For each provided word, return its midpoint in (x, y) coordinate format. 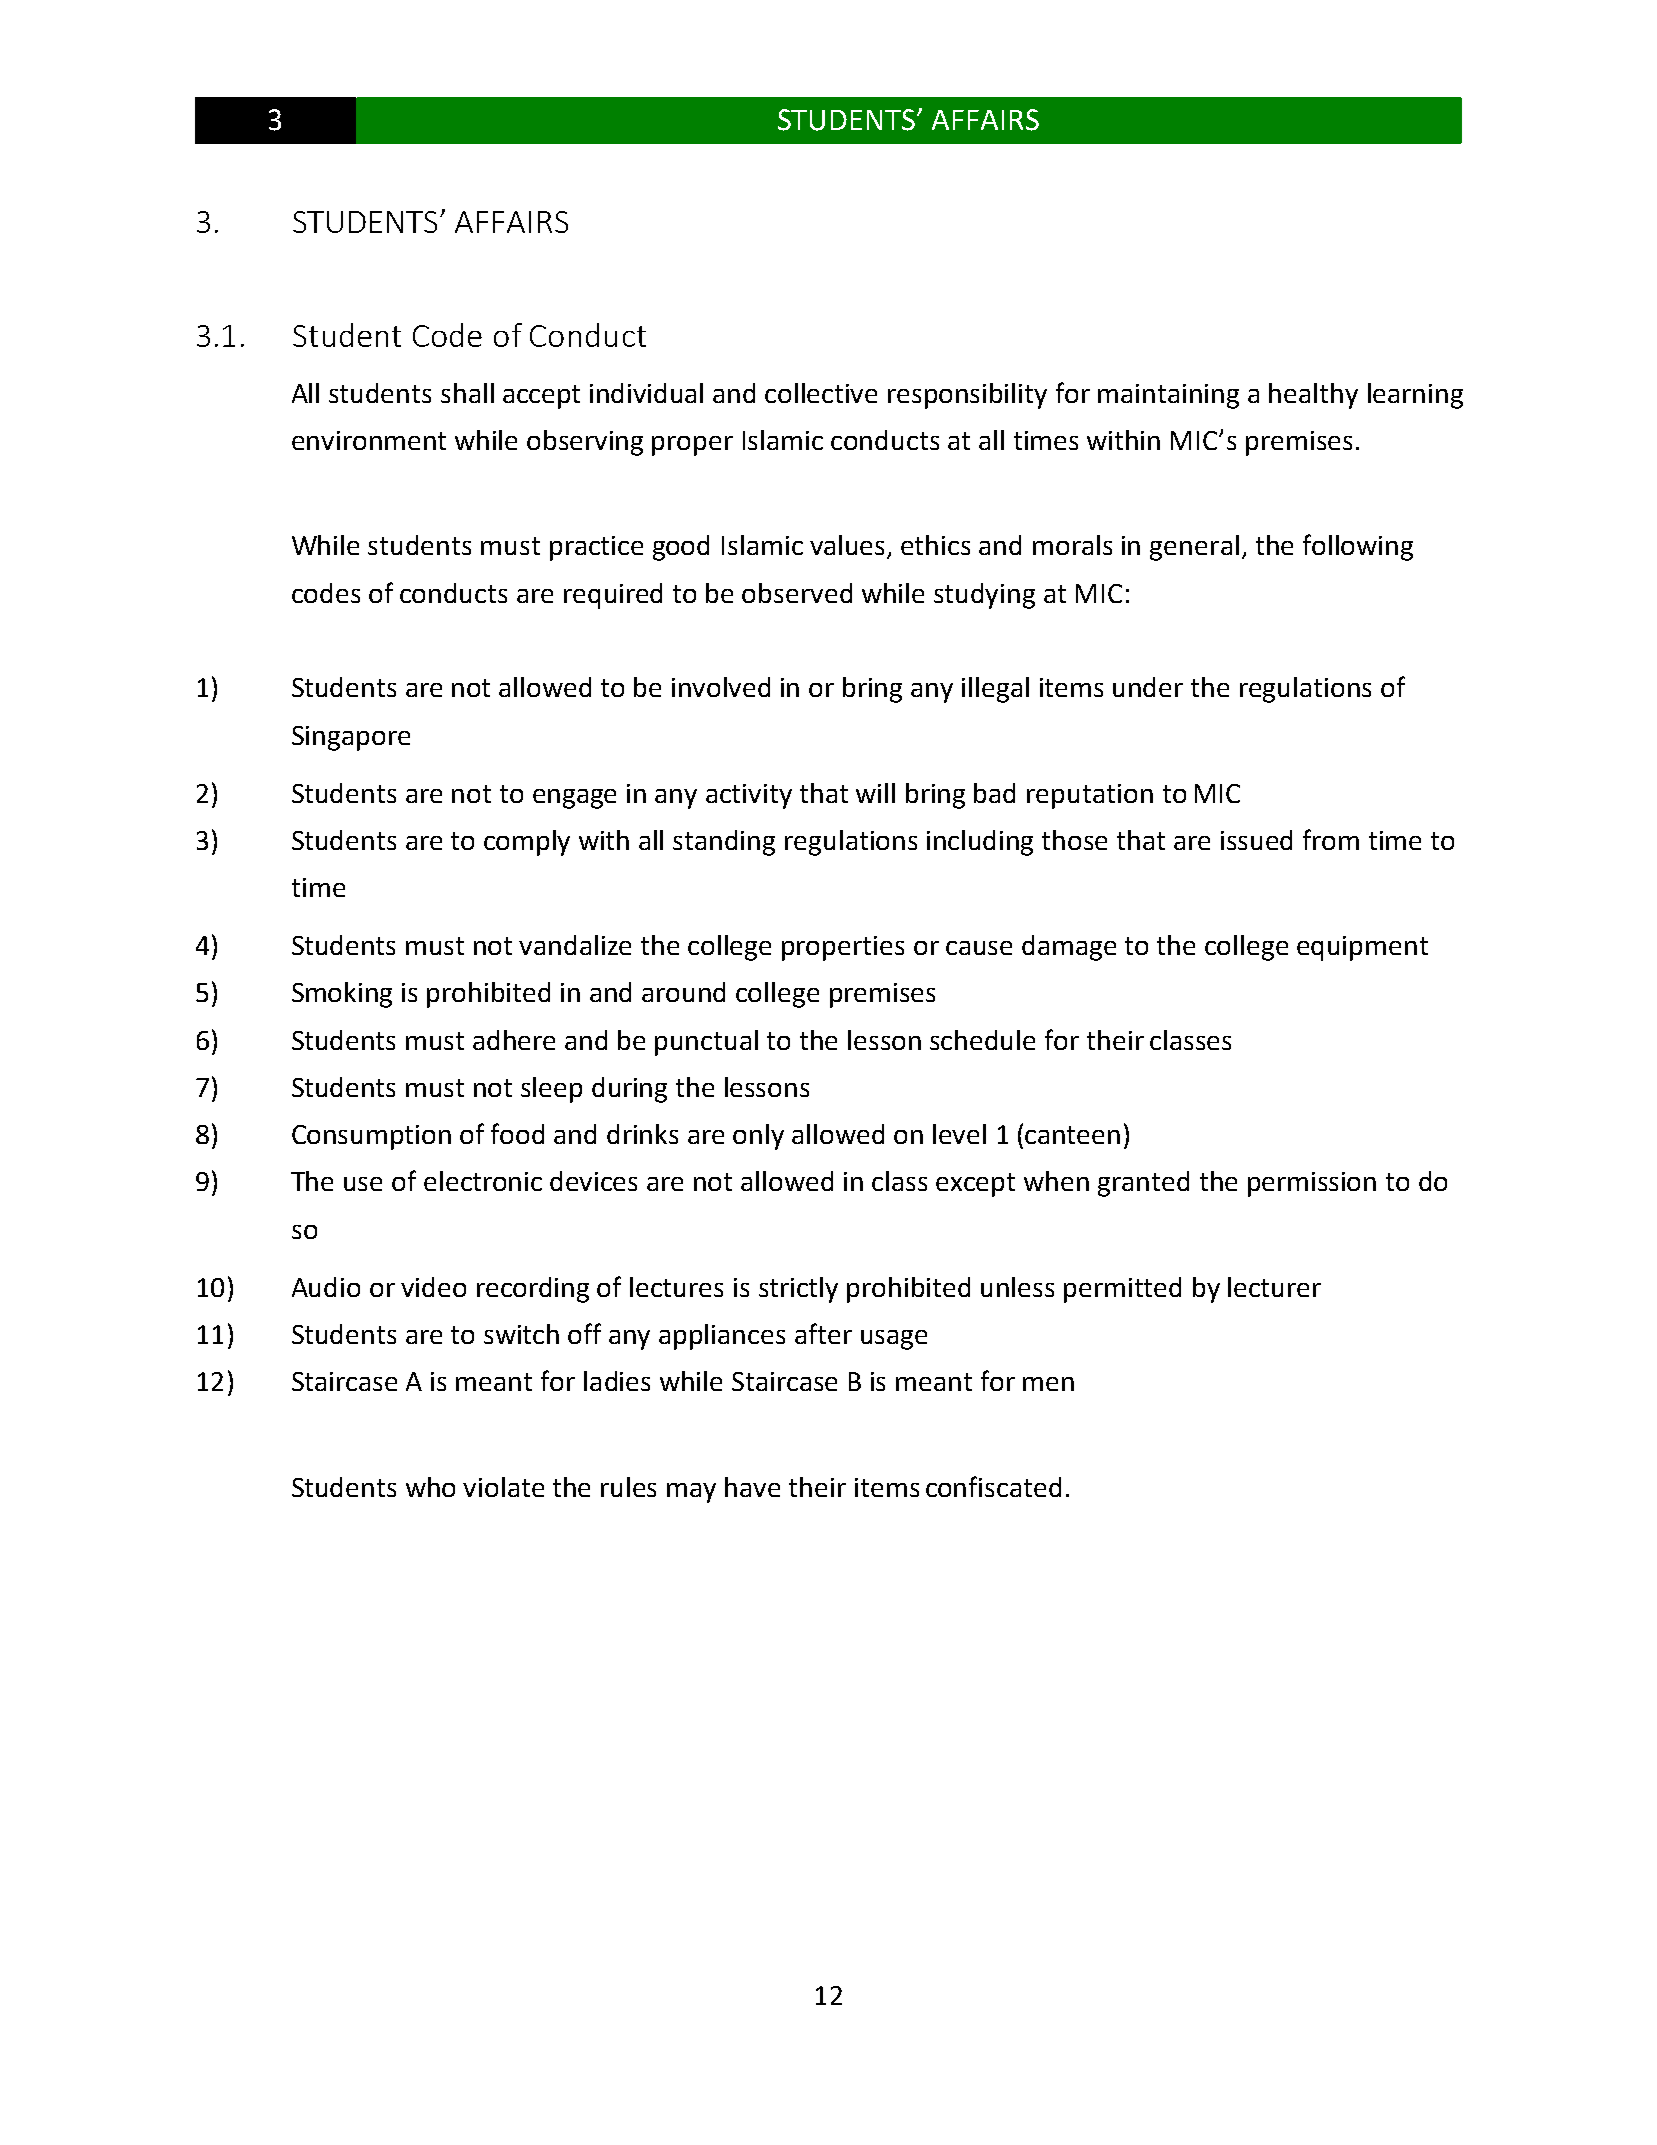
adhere (514, 1040)
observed (797, 593)
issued (1256, 840)
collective (821, 393)
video (433, 1287)
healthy (1313, 396)
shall (467, 393)
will (875, 793)
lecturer (1274, 1287)
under (1148, 687)
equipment (1362, 948)
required (613, 596)
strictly (798, 1290)
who (430, 1487)
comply (527, 843)
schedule (982, 1040)
